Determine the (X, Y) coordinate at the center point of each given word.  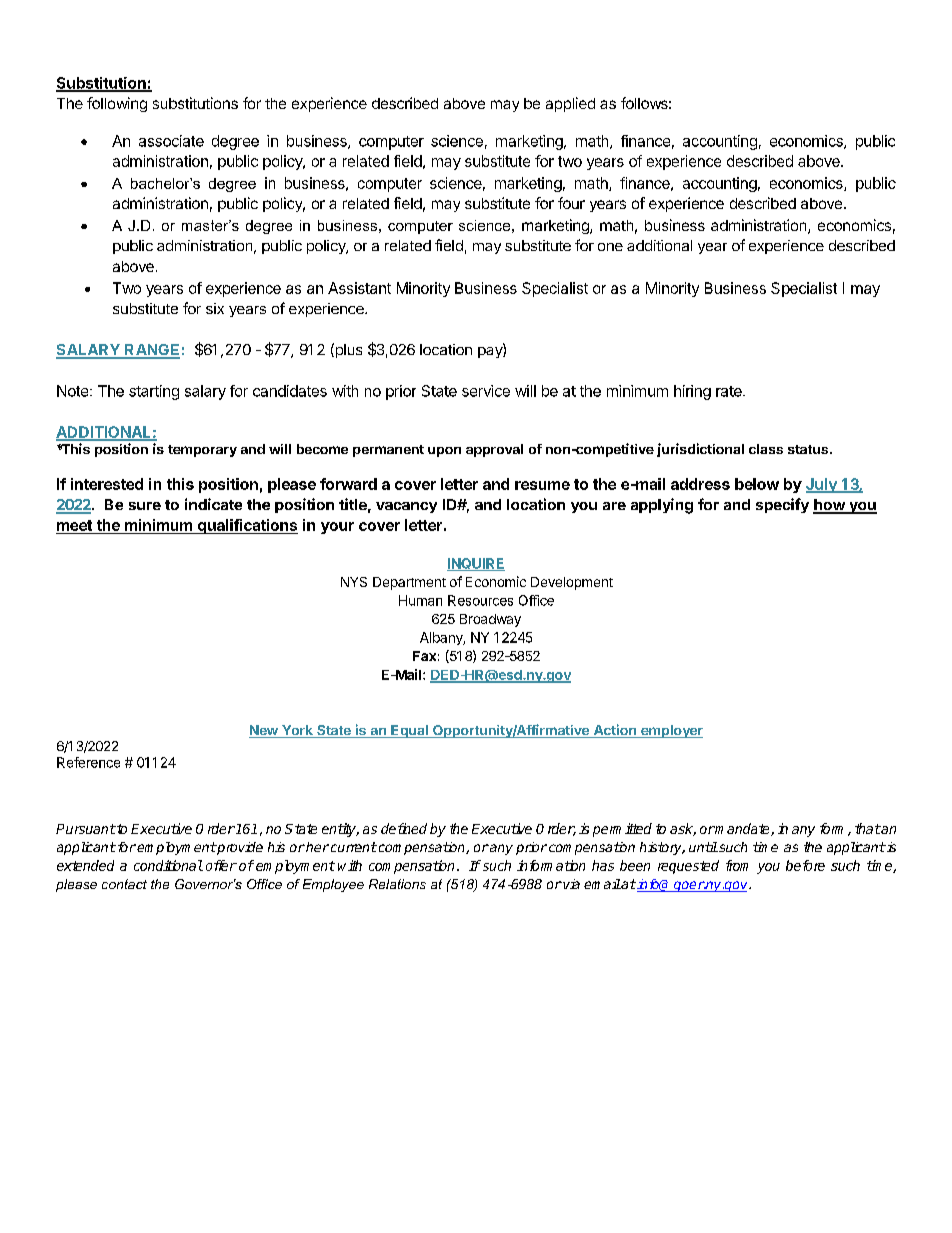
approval (494, 450)
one (610, 247)
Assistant (359, 288)
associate (171, 141)
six (215, 308)
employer (671, 731)
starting (154, 392)
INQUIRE (476, 564)
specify (782, 505)
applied (570, 104)
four (571, 203)
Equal (409, 731)
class (766, 449)
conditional (168, 865)
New (264, 731)
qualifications (246, 526)
